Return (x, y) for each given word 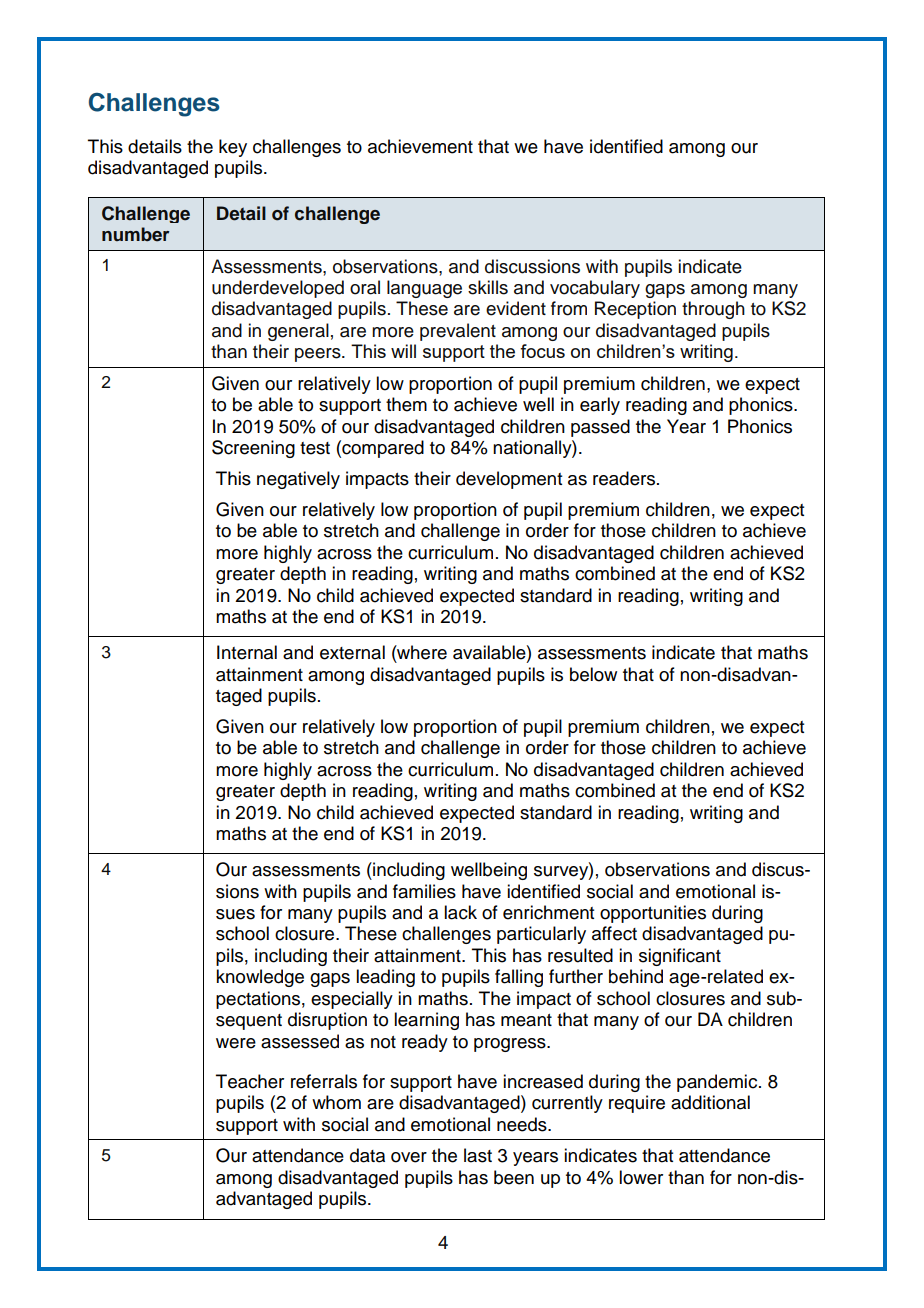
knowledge (260, 978)
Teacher (250, 1081)
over (409, 1157)
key (233, 148)
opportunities (653, 914)
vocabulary (595, 289)
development (509, 480)
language (424, 289)
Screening (253, 449)
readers (624, 478)
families (424, 891)
